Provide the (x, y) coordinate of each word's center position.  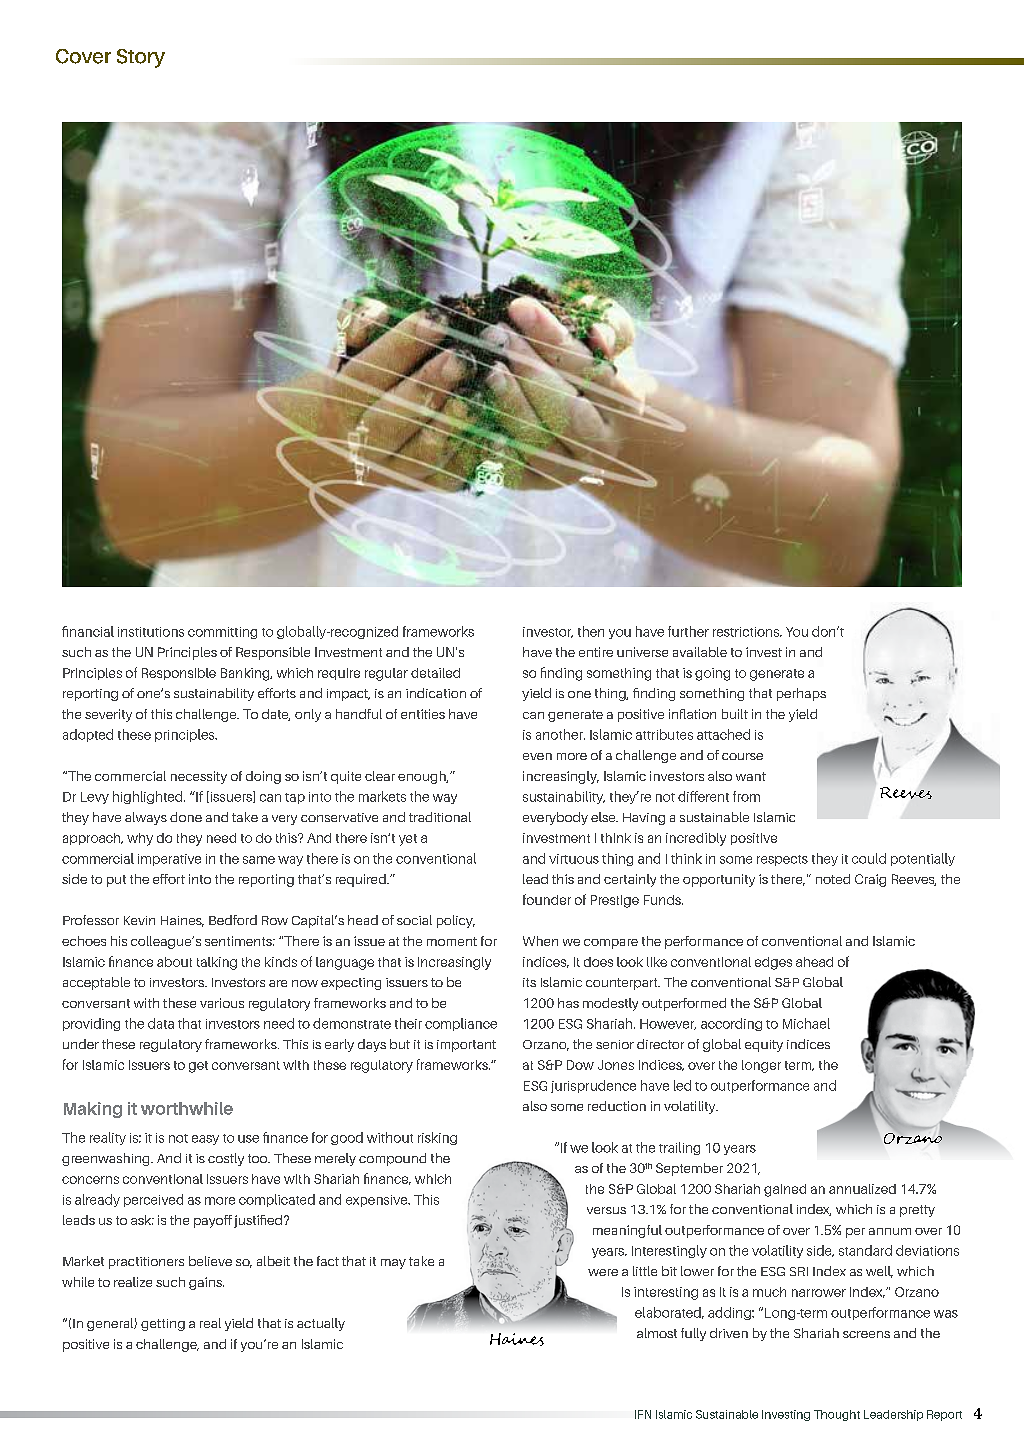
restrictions (747, 632)
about (174, 962)
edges (773, 963)
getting (163, 1325)
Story (141, 58)
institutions (151, 632)
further (688, 631)
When (540, 941)
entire (596, 652)
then (591, 631)
